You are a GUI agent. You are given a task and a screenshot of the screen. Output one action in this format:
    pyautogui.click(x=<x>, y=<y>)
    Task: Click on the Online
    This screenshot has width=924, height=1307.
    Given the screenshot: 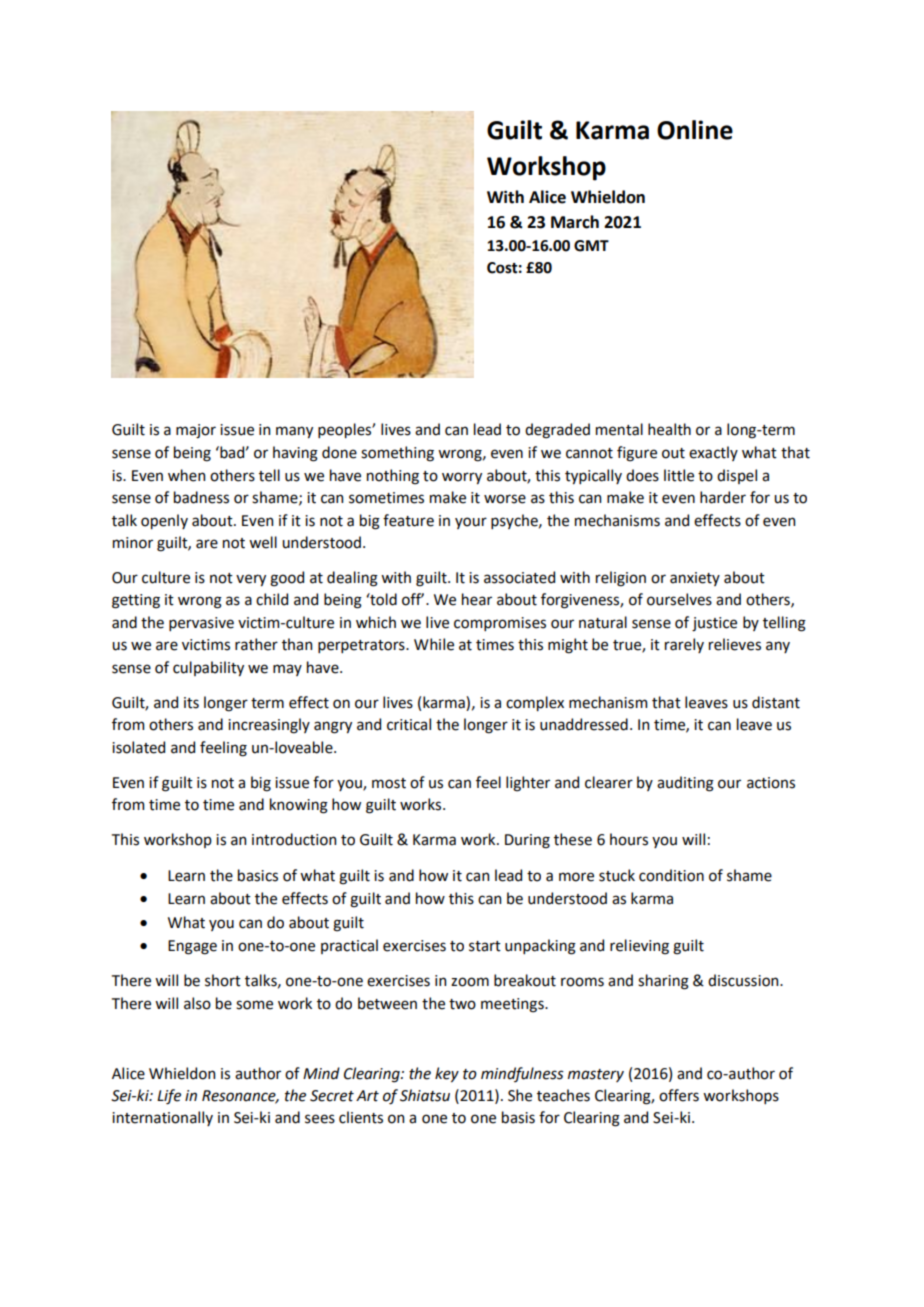 What is the action you would take?
    pyautogui.click(x=695, y=130)
